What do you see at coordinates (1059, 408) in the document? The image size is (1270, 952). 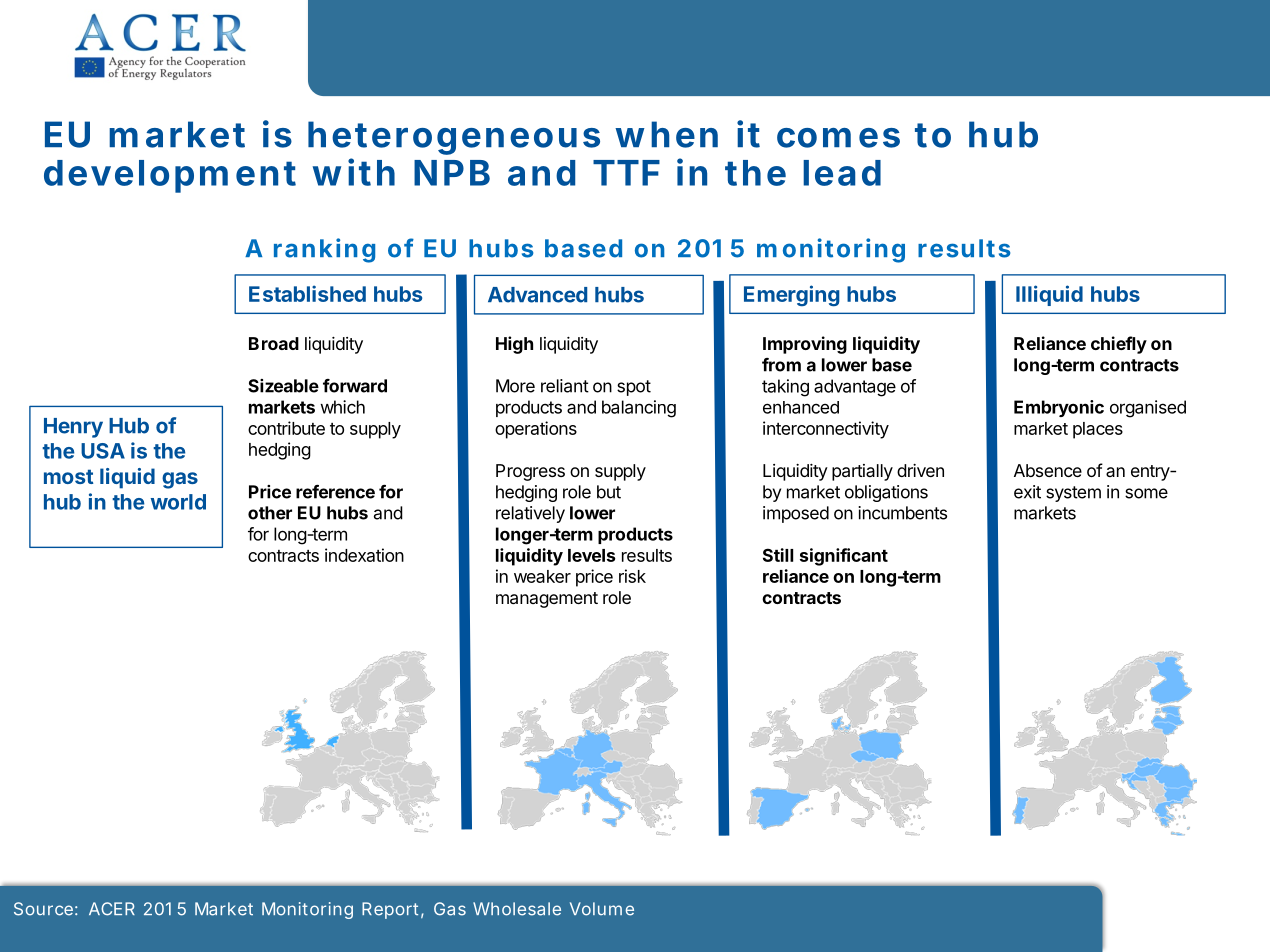 I see `Embryonic` at bounding box center [1059, 408].
